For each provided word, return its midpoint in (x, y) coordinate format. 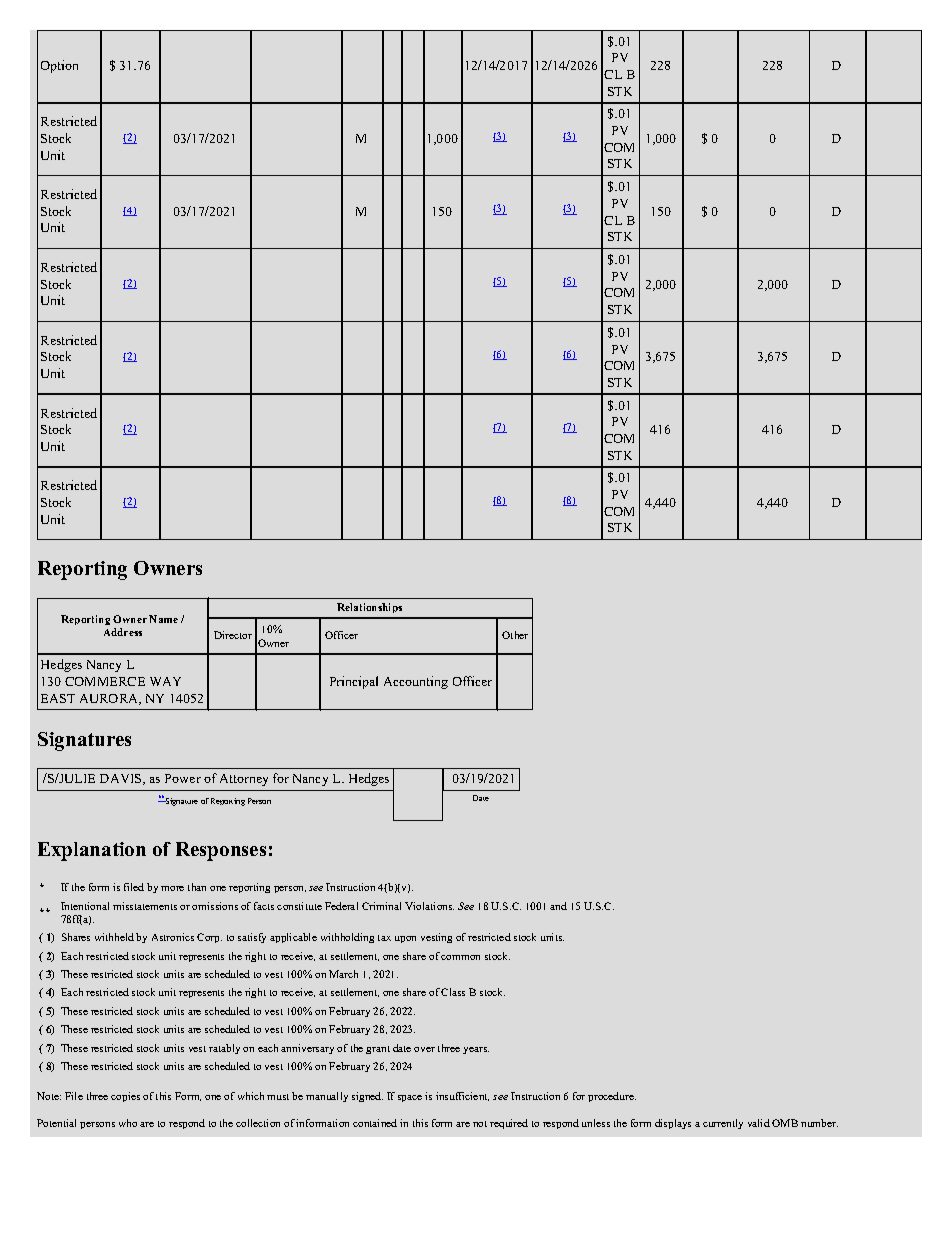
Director (233, 635)
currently (723, 1124)
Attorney (244, 780)
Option (59, 66)
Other (515, 635)
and (558, 906)
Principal (354, 682)
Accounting (416, 682)
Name (163, 619)
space (410, 1098)
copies (125, 1097)
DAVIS (122, 779)
